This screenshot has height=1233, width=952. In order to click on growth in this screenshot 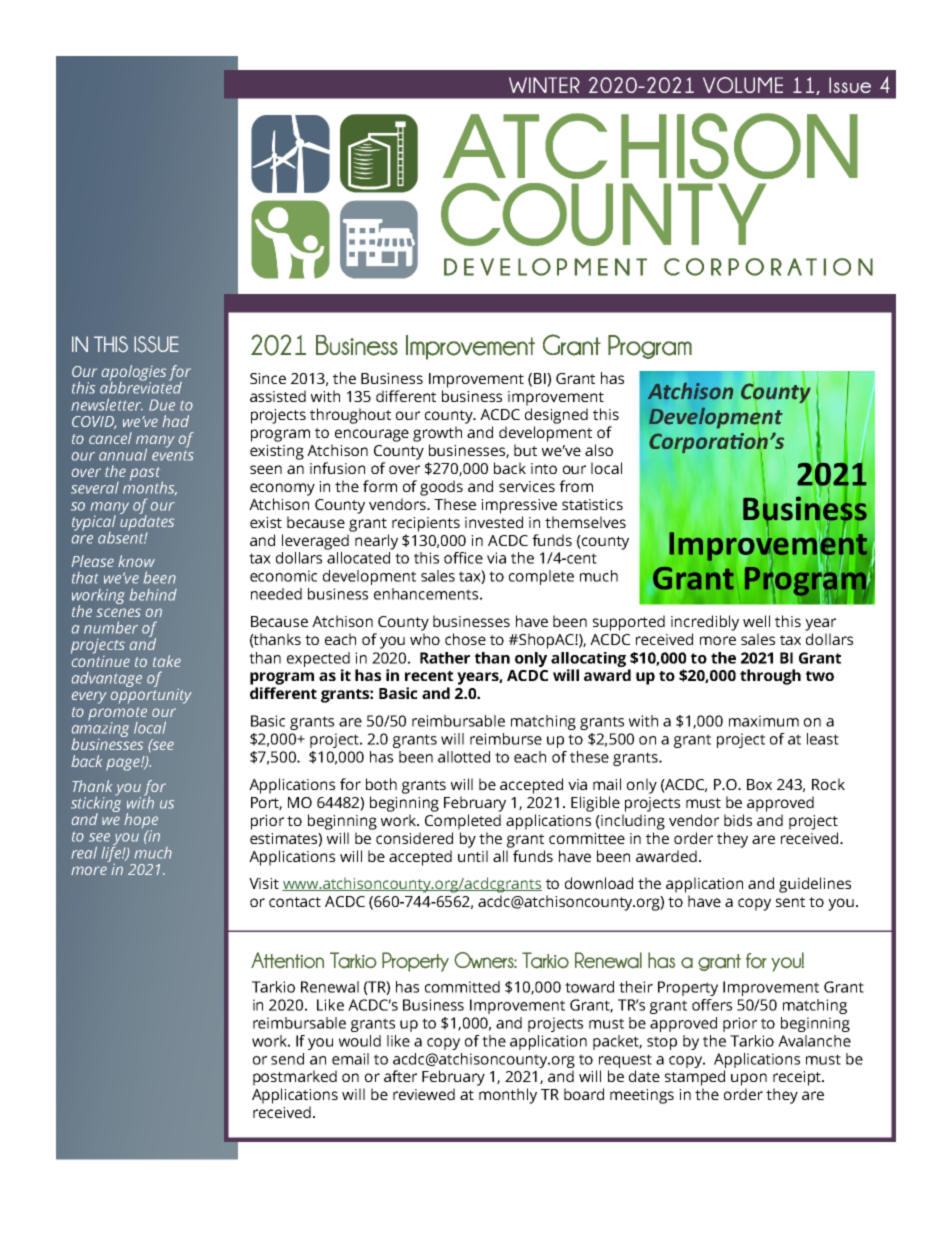, I will do `click(437, 434)`.
